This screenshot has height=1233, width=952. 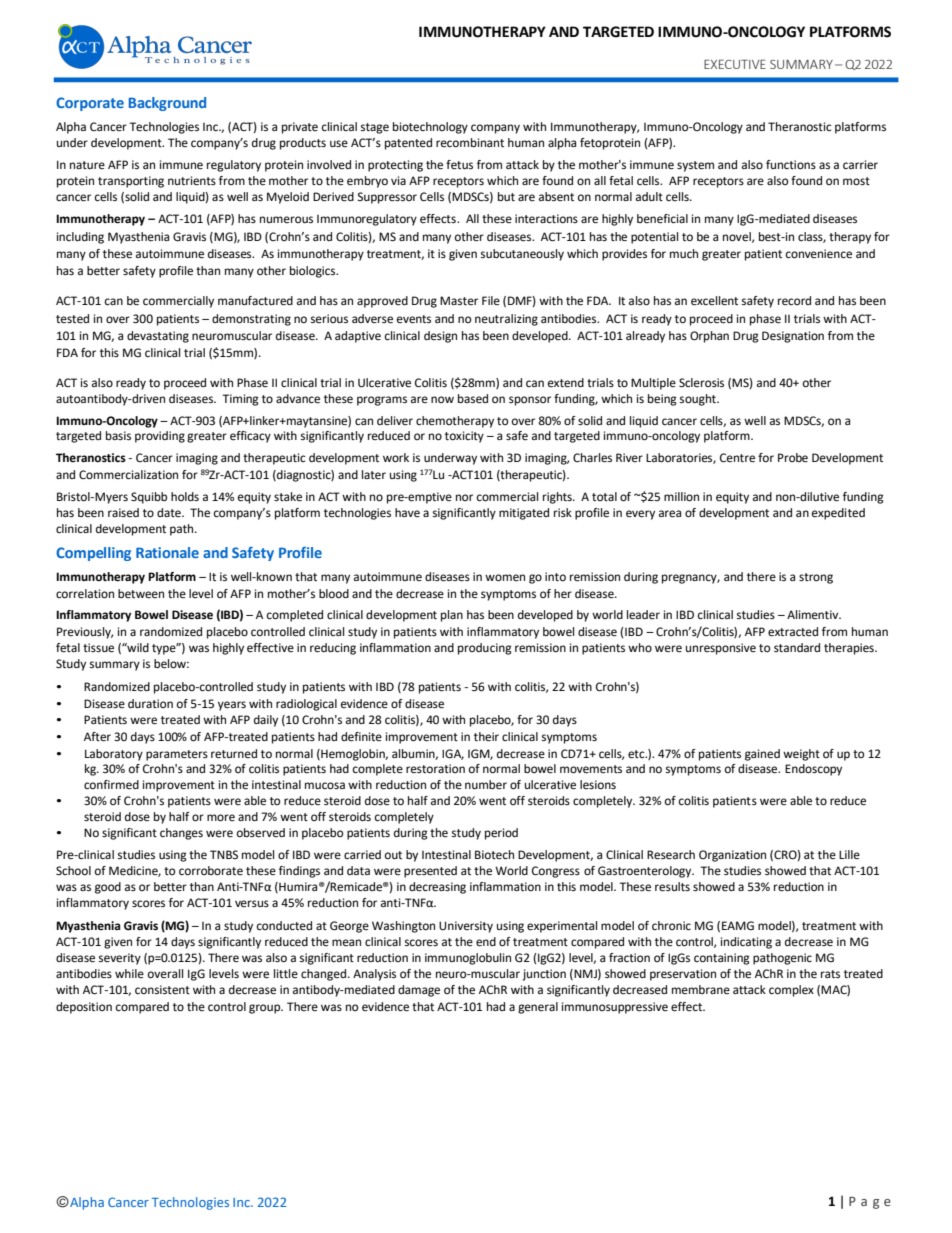 I want to click on recombinant, so click(x=470, y=142).
